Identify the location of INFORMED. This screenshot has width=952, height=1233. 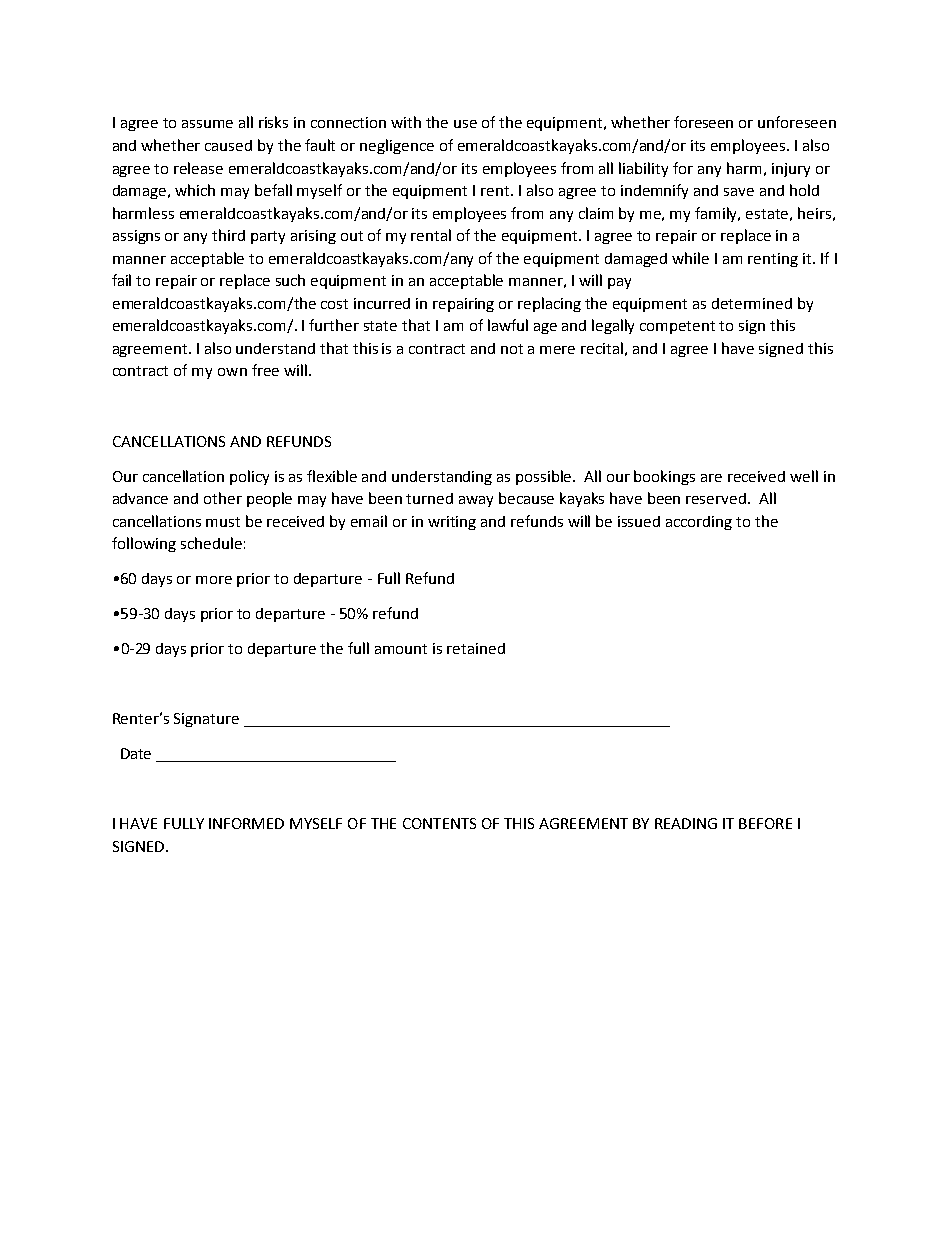
(246, 823).
